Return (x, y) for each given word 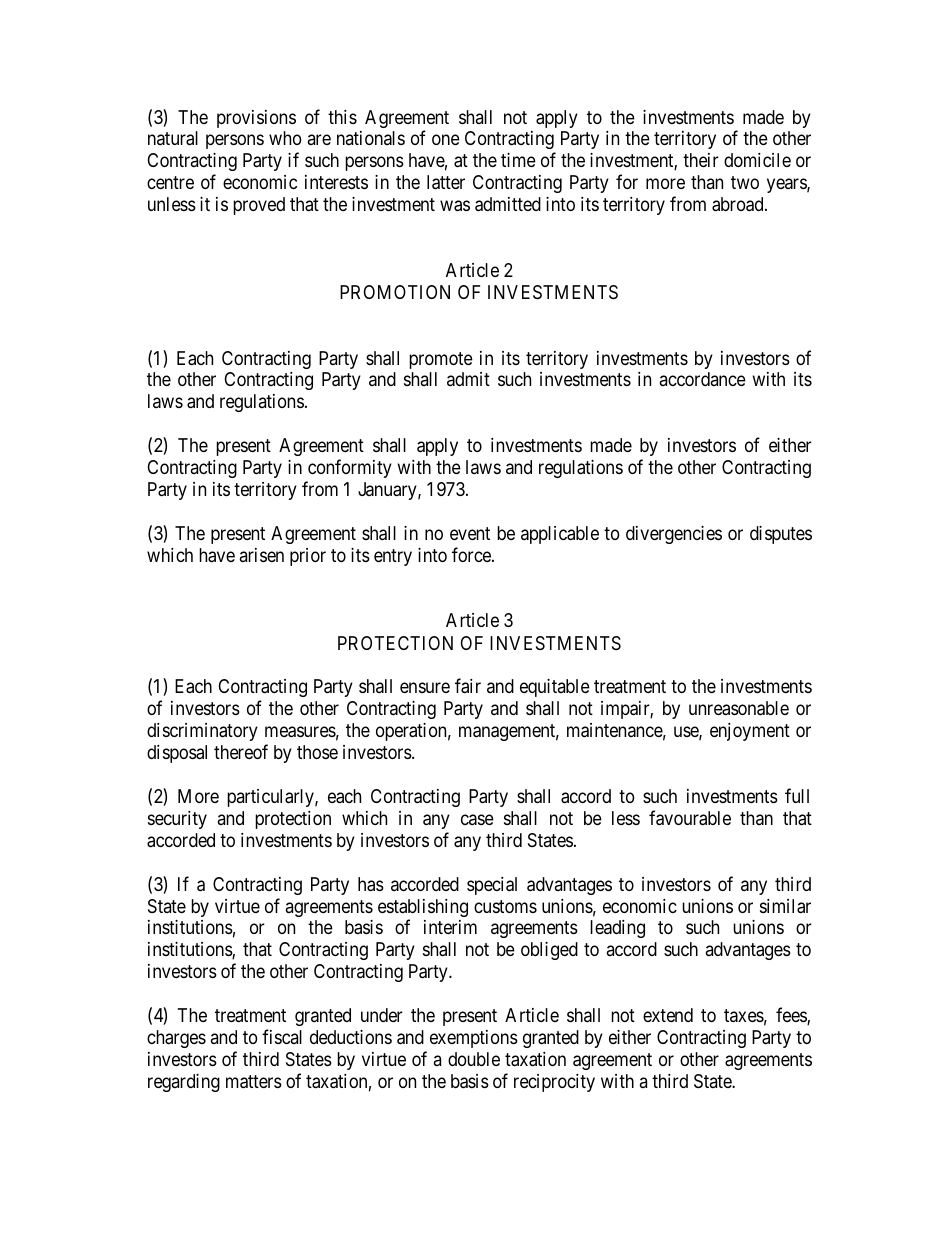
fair (468, 686)
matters (254, 1082)
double (474, 1059)
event (470, 533)
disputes (781, 535)
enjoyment (750, 732)
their (701, 160)
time (518, 160)
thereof (241, 751)
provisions (256, 119)
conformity (350, 468)
